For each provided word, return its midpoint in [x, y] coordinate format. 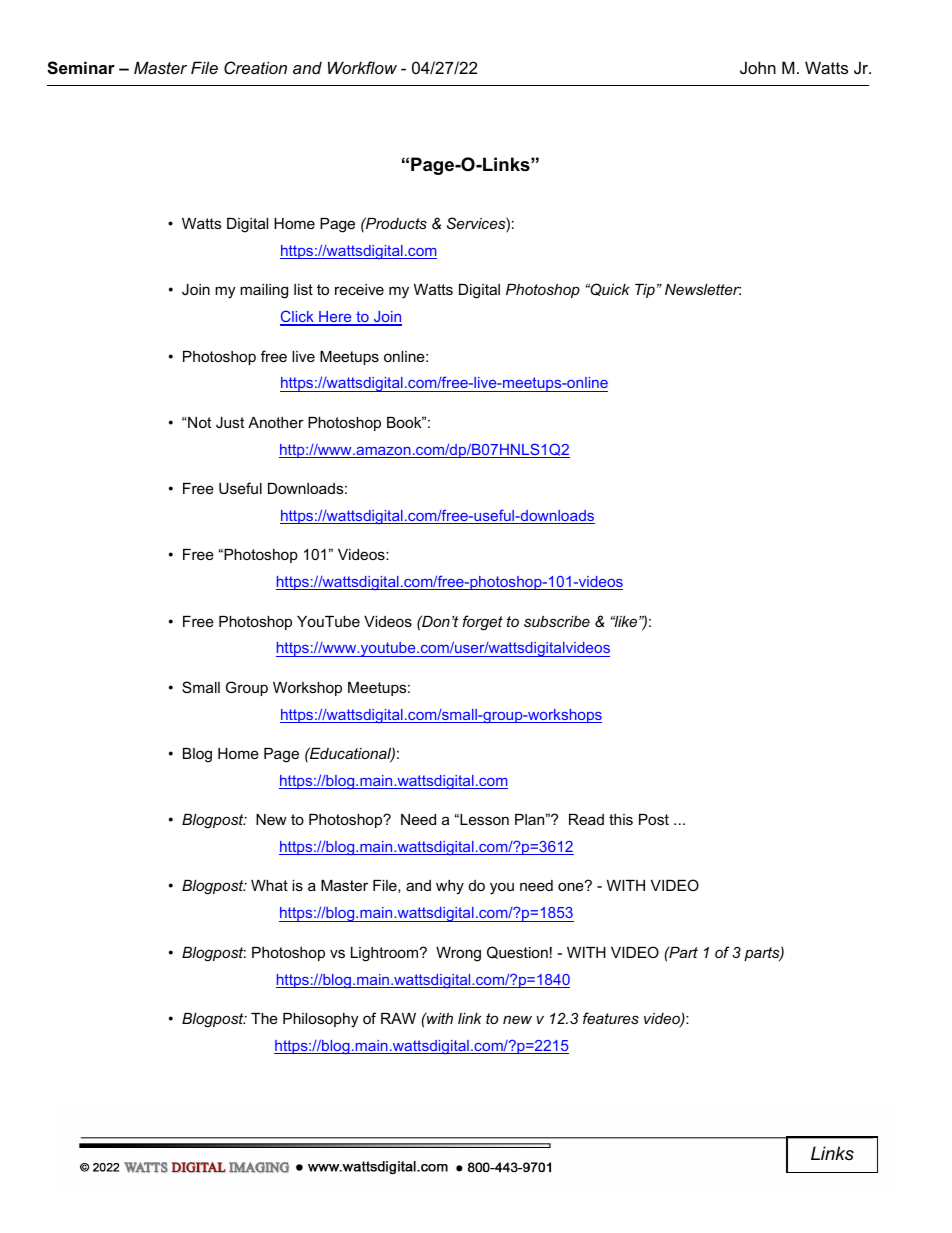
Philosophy [320, 1020]
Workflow [362, 67]
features [611, 1018]
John [758, 67]
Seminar [81, 68]
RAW [398, 1018]
